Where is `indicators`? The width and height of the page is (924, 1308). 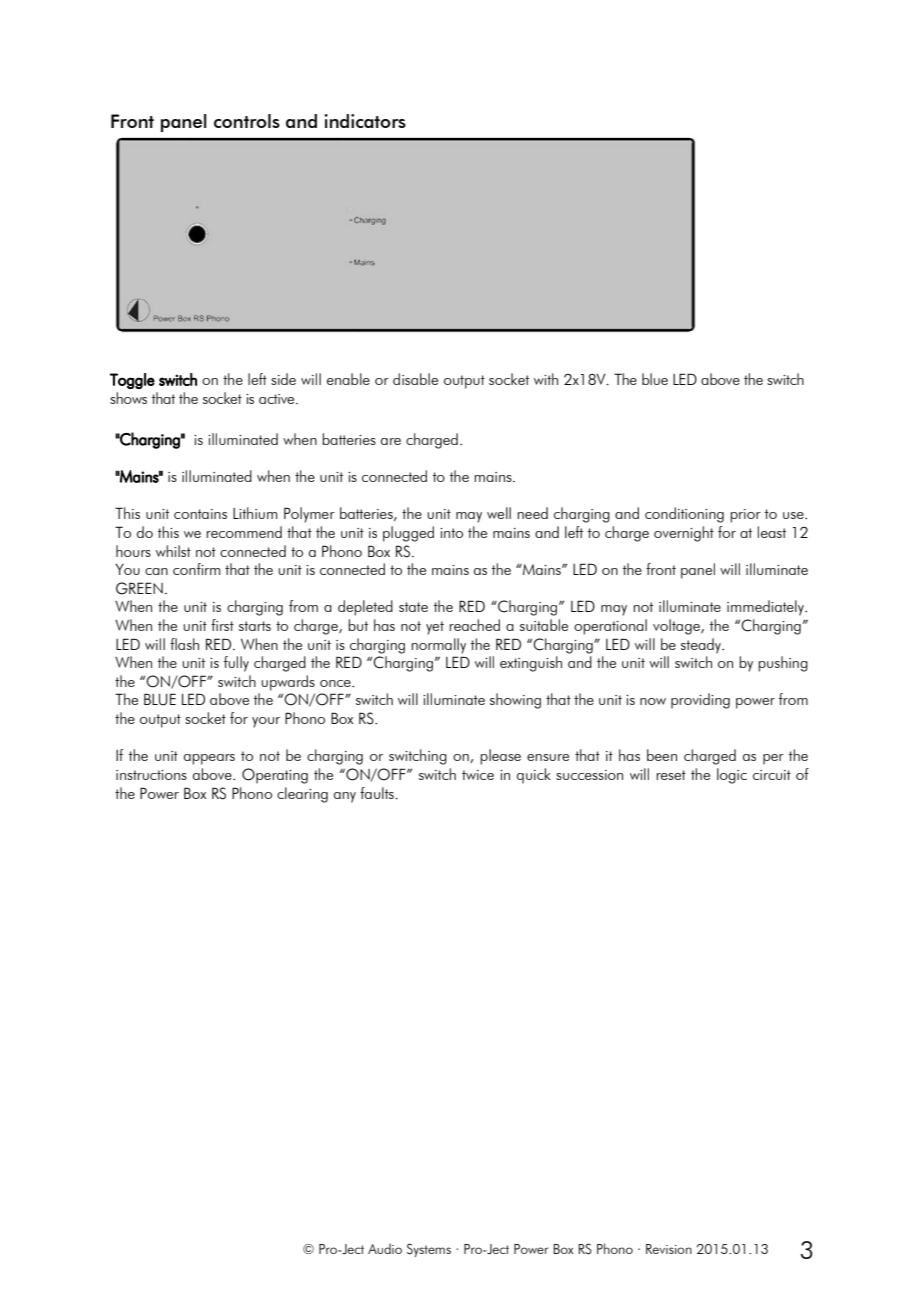 indicators is located at coordinates (365, 121).
